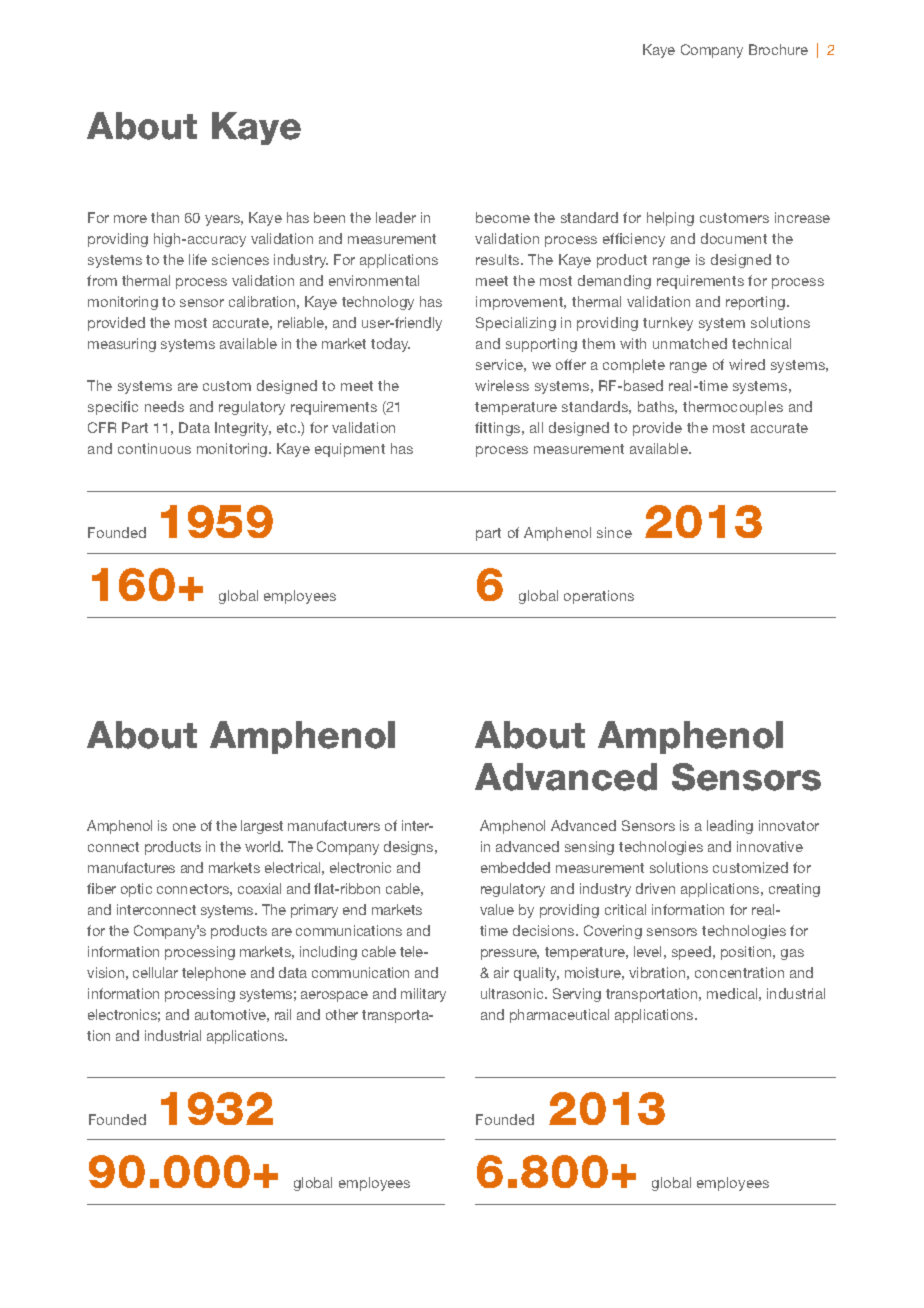  Describe the element at coordinates (499, 259) in the screenshot. I see `results` at that location.
